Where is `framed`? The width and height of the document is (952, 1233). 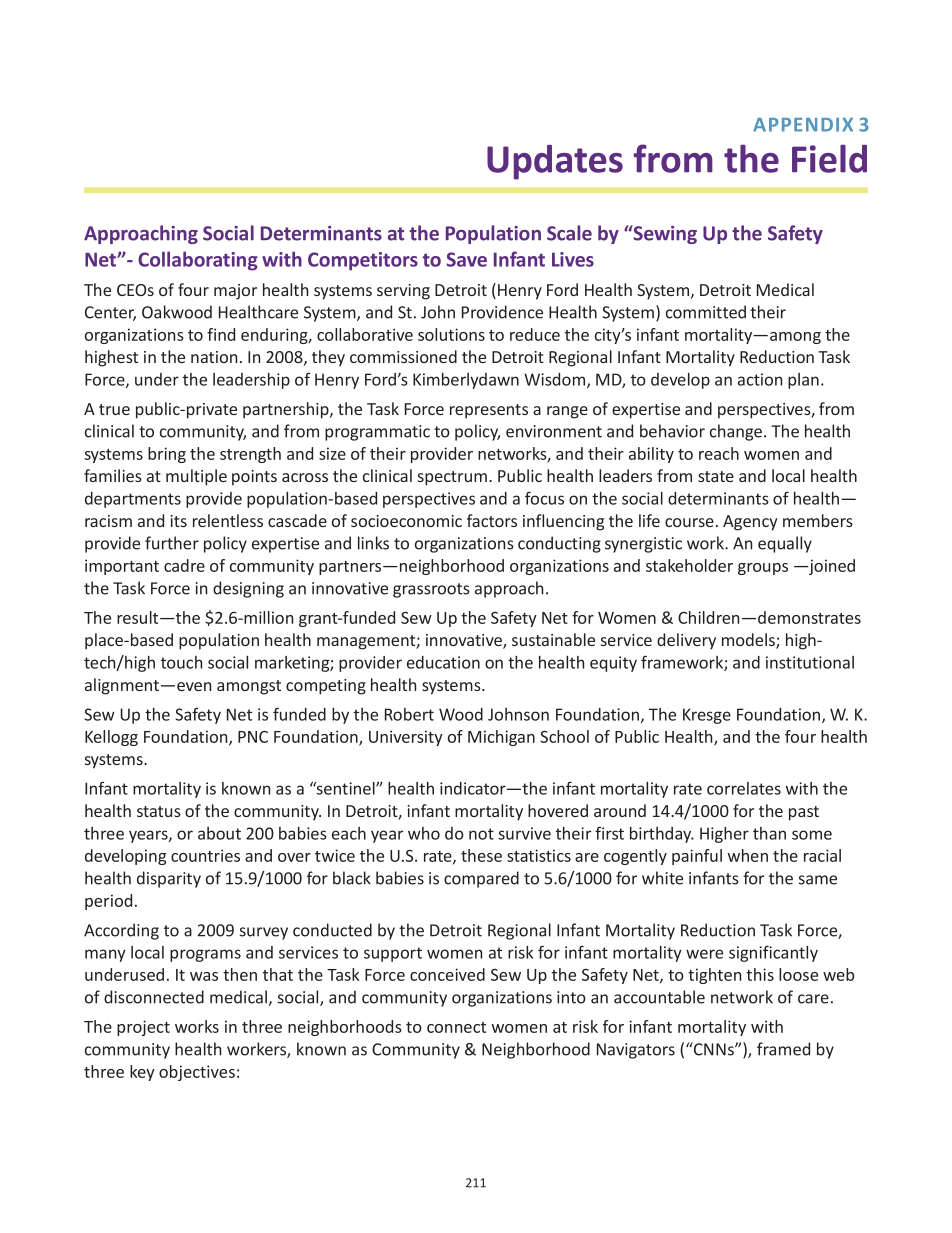 framed is located at coordinates (783, 1049).
